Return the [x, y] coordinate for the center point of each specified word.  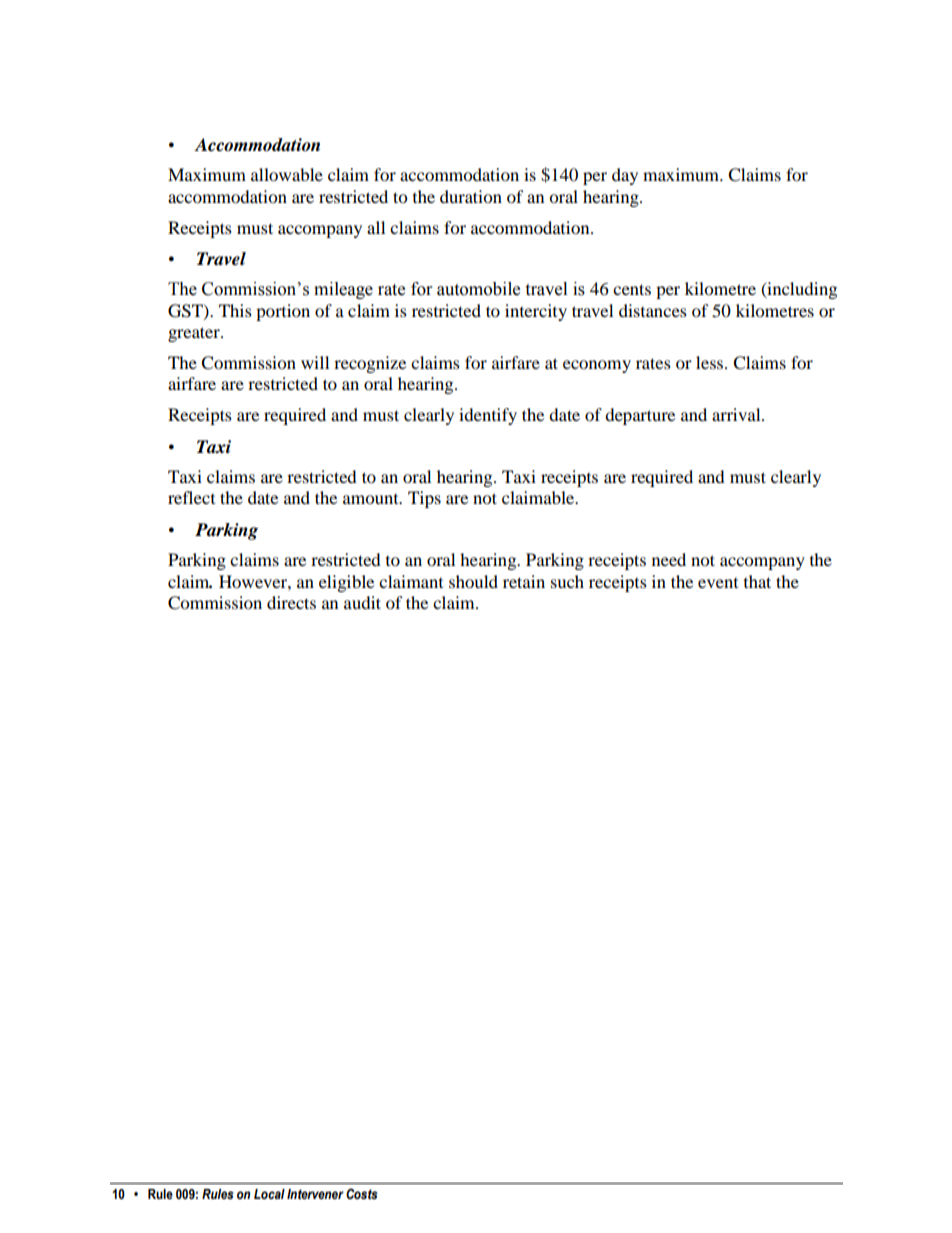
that [757, 581]
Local [269, 1194]
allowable [287, 174]
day [625, 176]
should [473, 581]
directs [291, 602]
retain [524, 581]
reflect [191, 497]
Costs [362, 1194]
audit [362, 602]
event [718, 583]
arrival [737, 414]
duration [471, 196]
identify [488, 416]
